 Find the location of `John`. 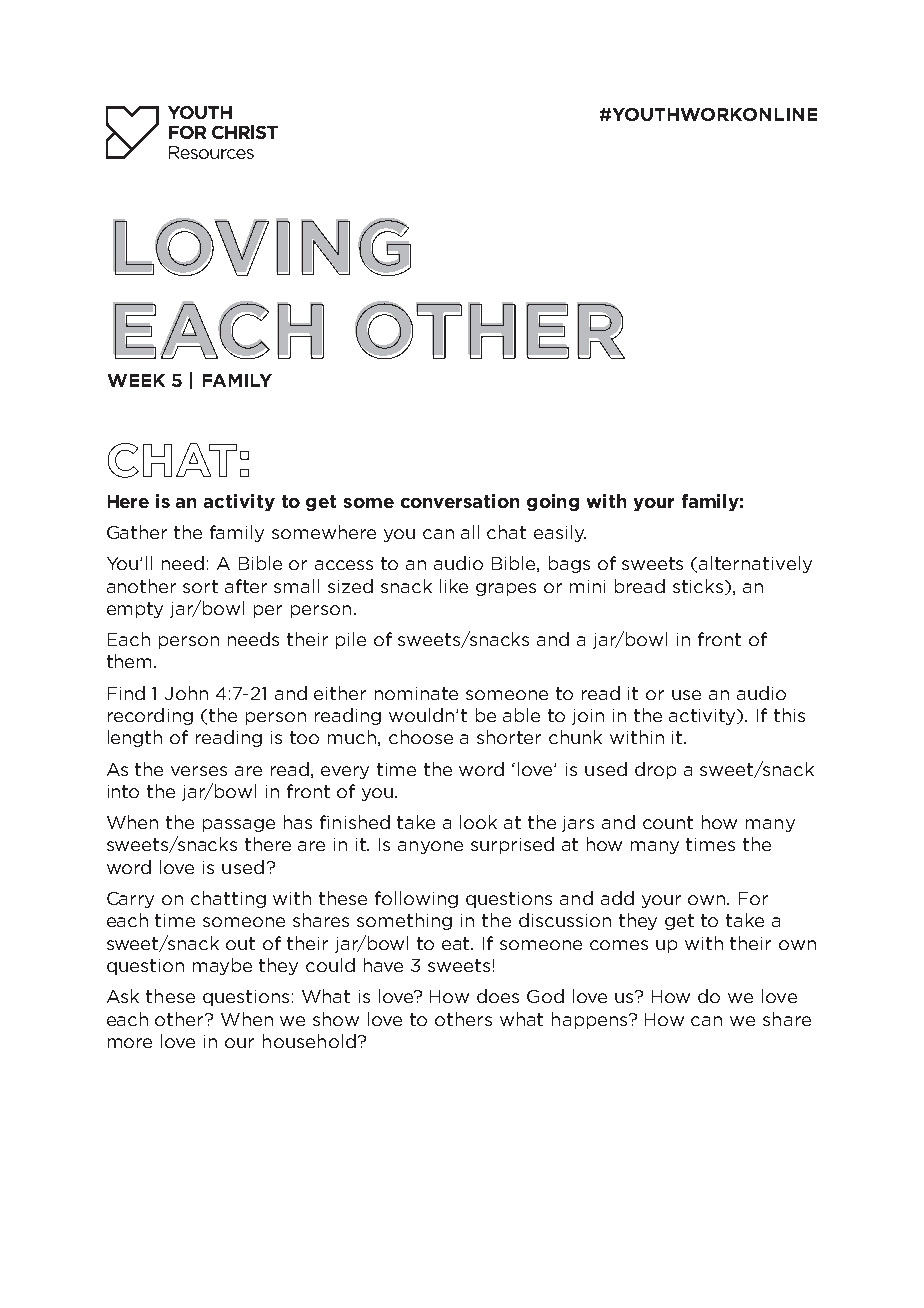

John is located at coordinates (186, 693).
